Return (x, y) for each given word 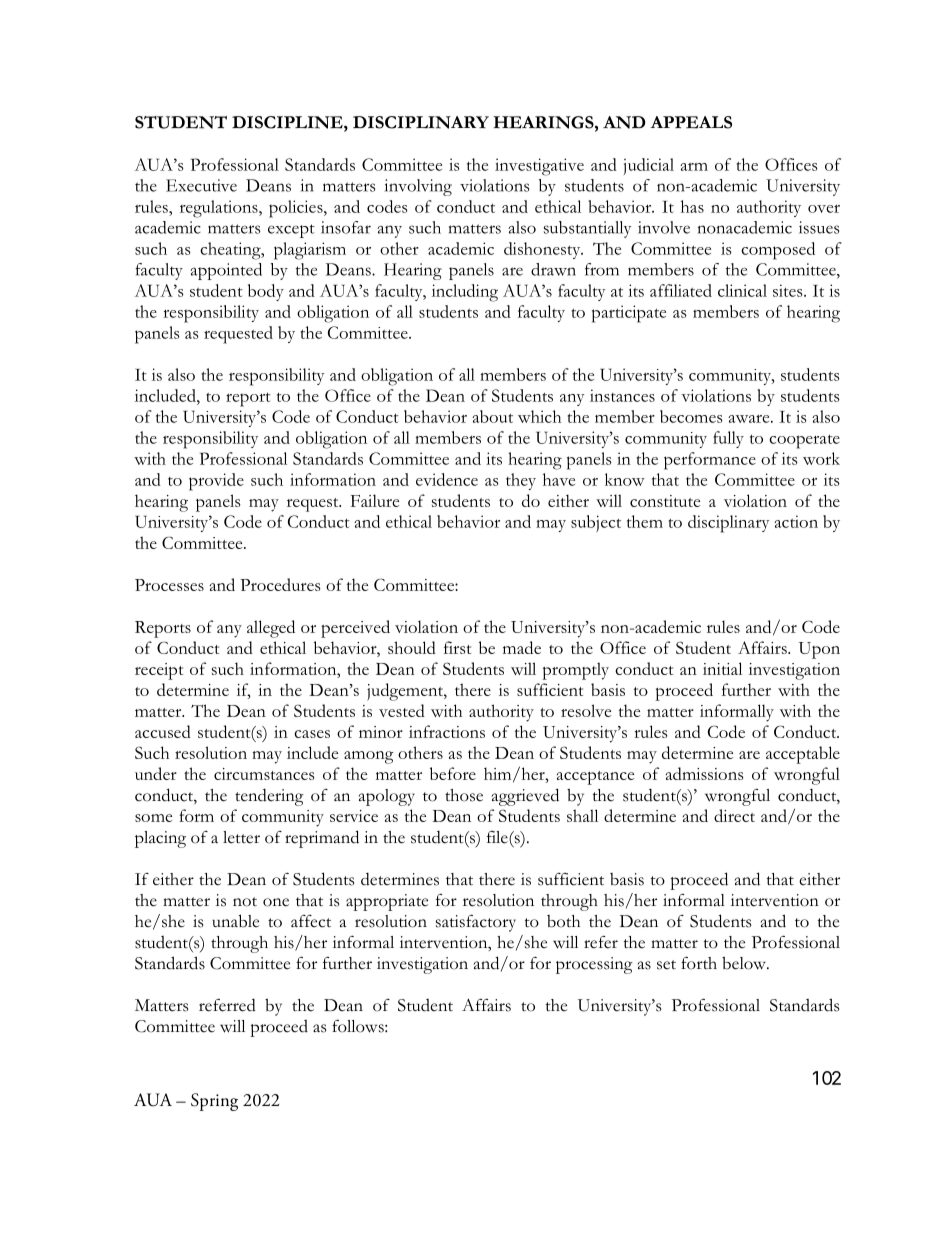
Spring (214, 1102)
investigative (539, 167)
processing (594, 965)
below (745, 963)
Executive (201, 185)
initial (722, 668)
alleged (271, 629)
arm (694, 167)
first (457, 647)
